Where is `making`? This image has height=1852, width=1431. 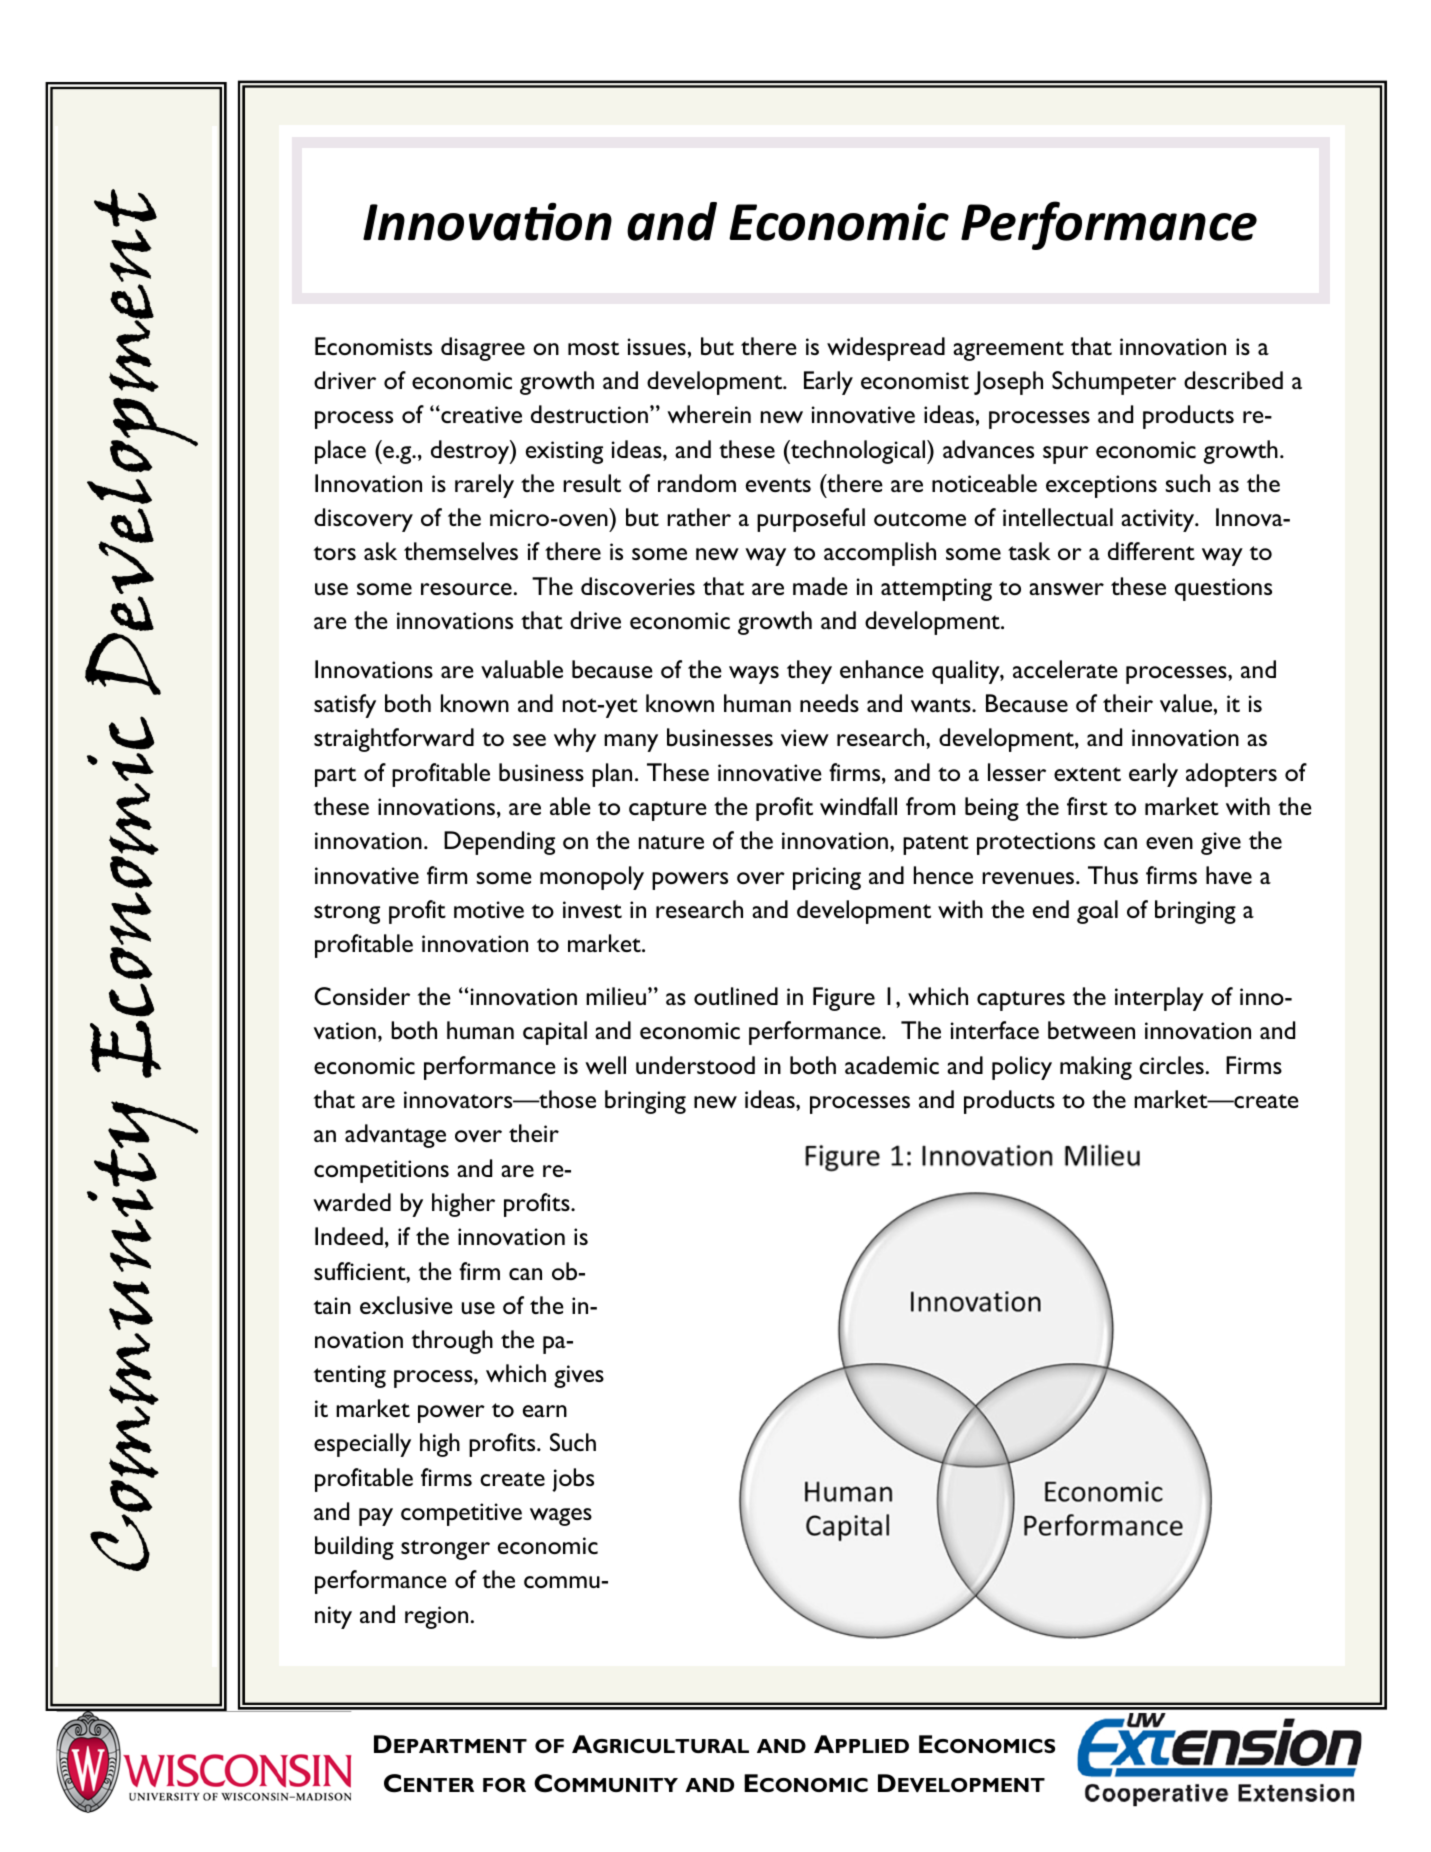
making is located at coordinates (1096, 1068).
